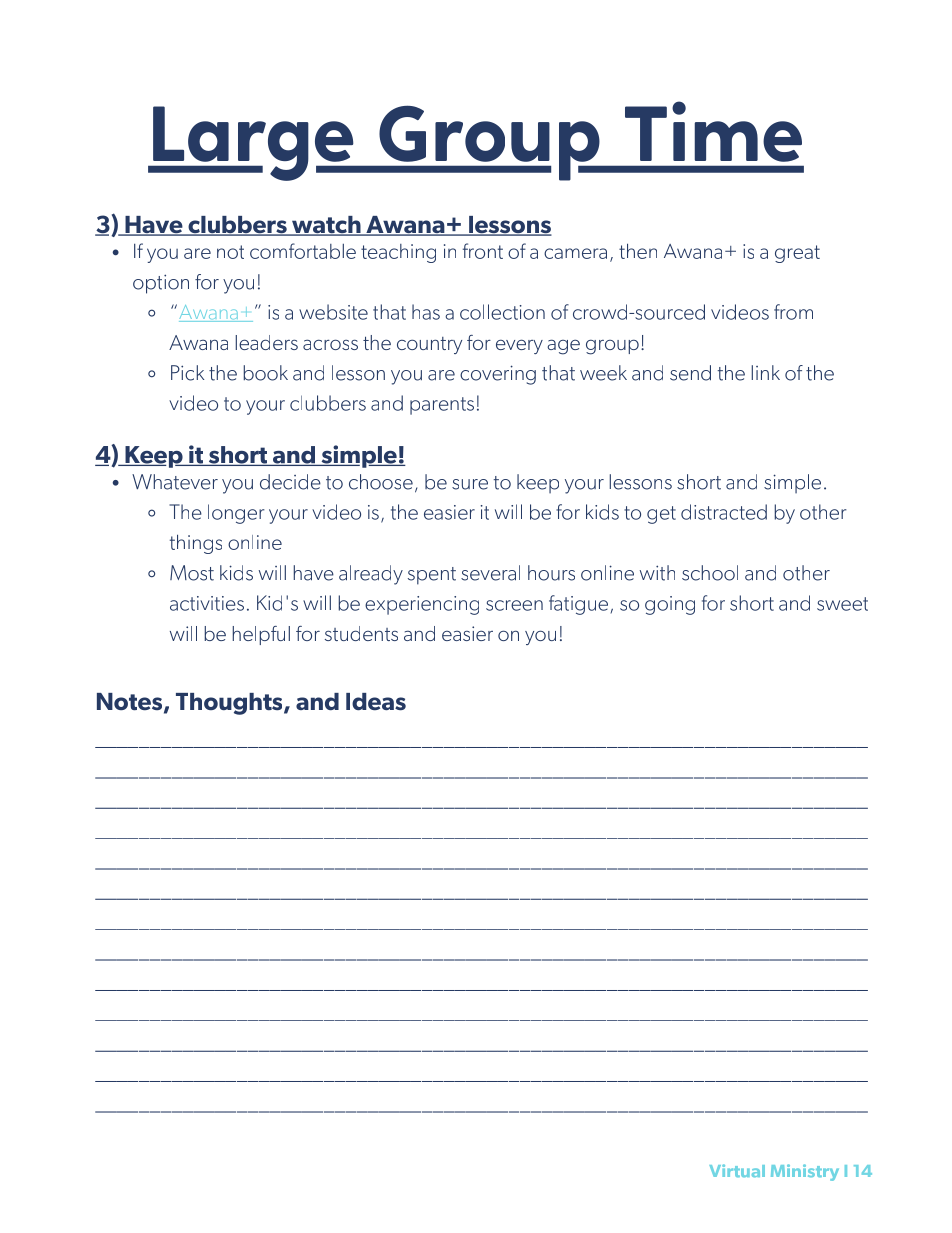  What do you see at coordinates (765, 372) in the screenshot?
I see `link` at bounding box center [765, 372].
